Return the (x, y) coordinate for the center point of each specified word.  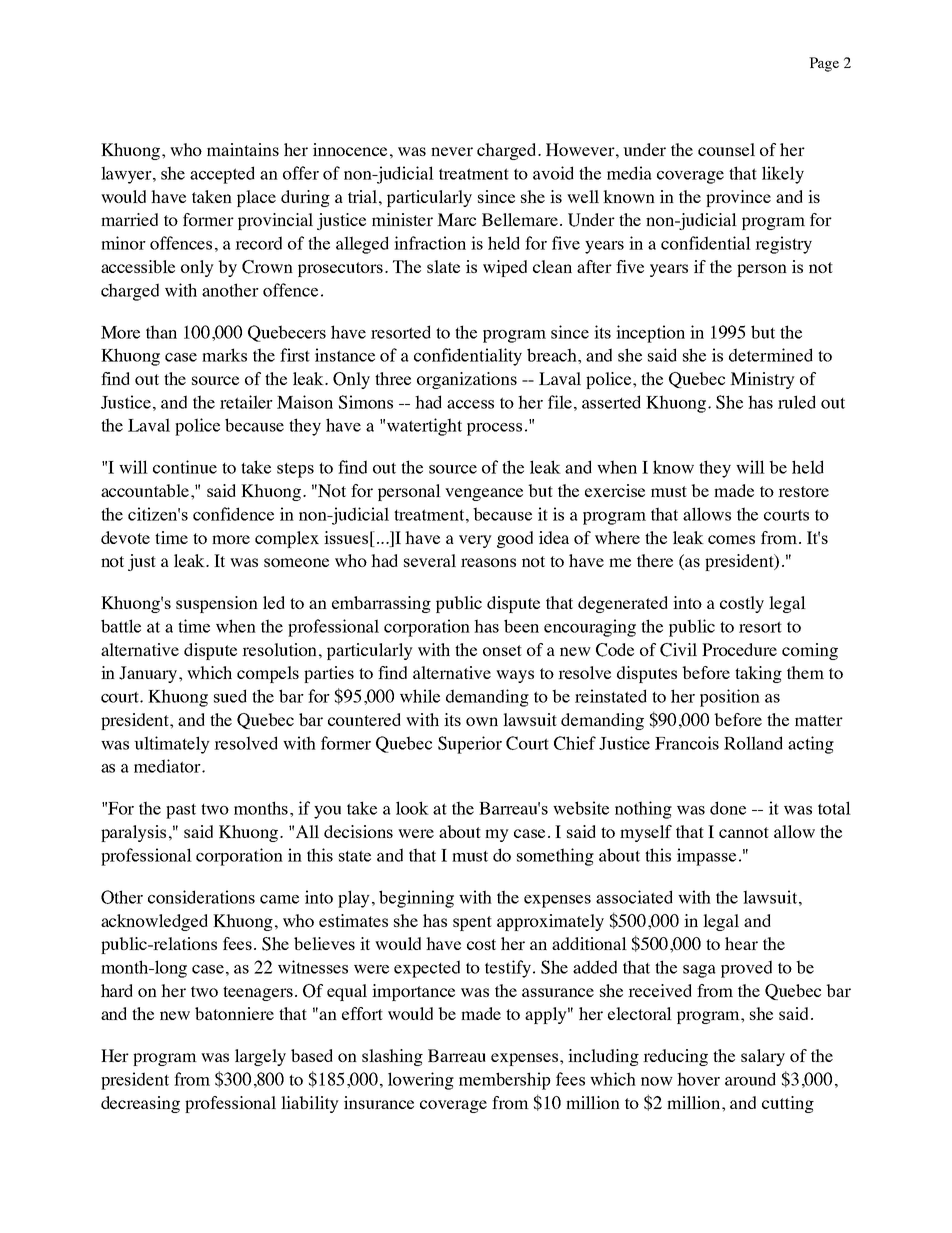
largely (260, 1057)
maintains (243, 149)
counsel (726, 149)
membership (505, 1081)
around (750, 1079)
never (452, 151)
